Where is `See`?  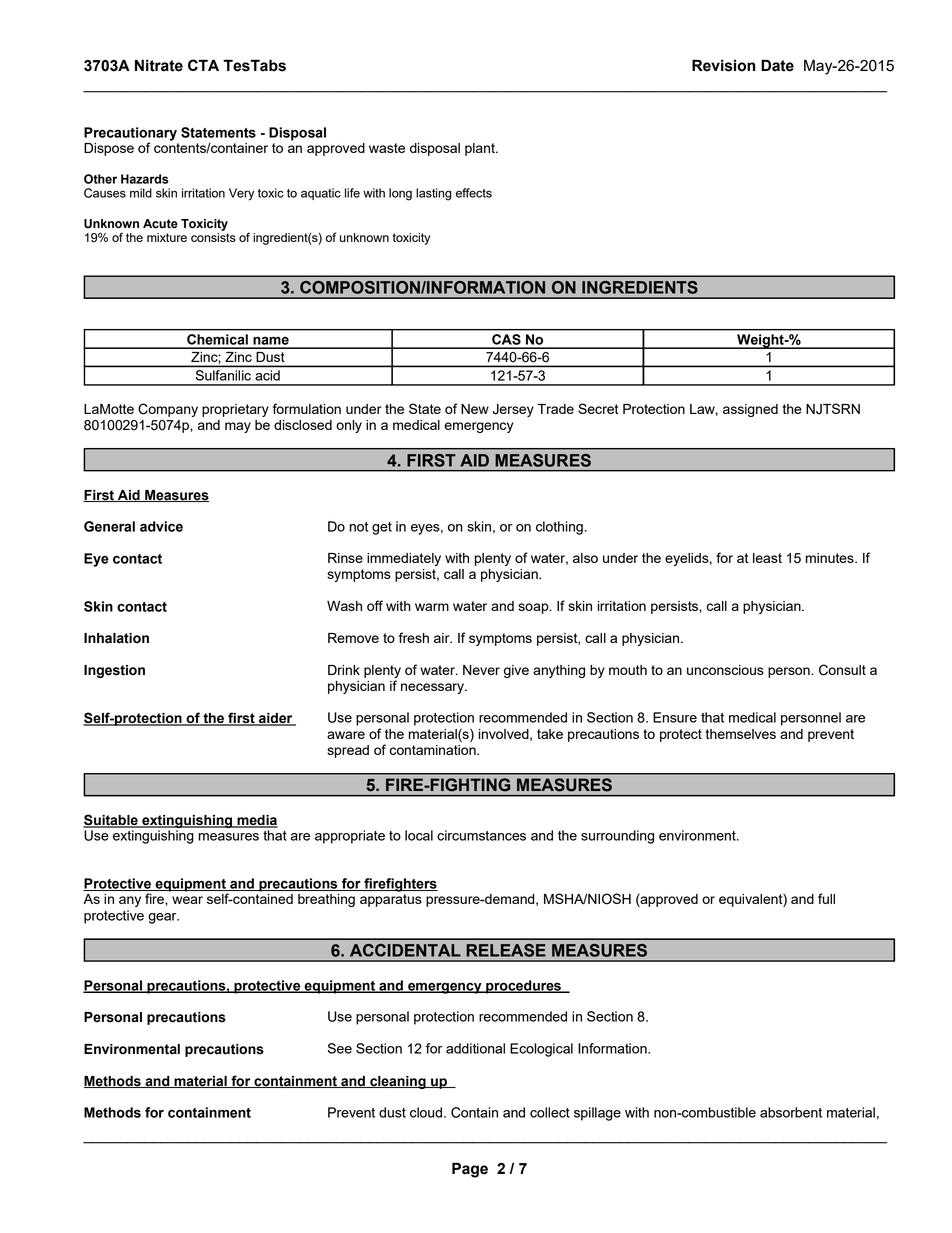
See is located at coordinates (340, 1048).
